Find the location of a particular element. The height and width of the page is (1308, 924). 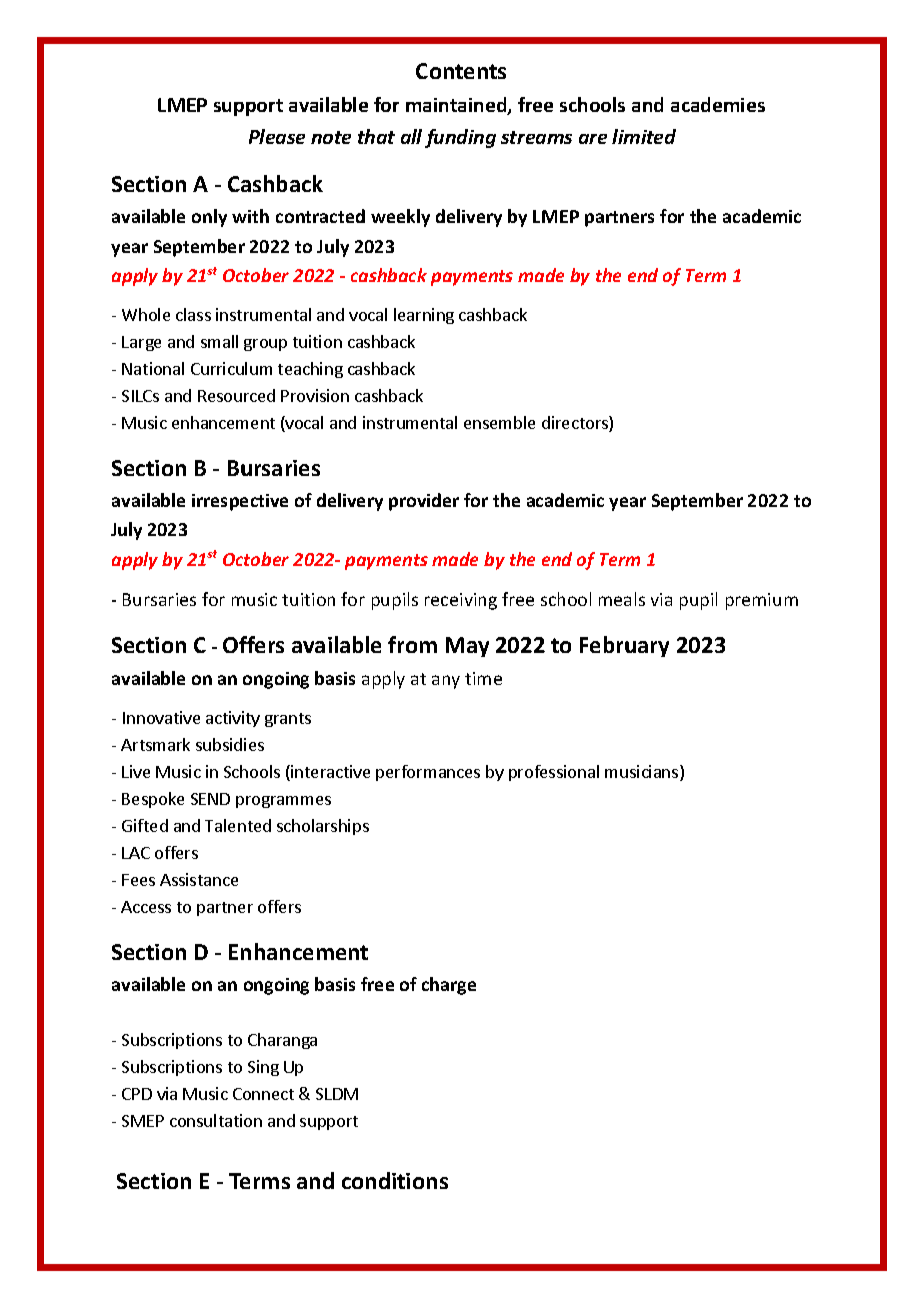

academies is located at coordinates (718, 104).
